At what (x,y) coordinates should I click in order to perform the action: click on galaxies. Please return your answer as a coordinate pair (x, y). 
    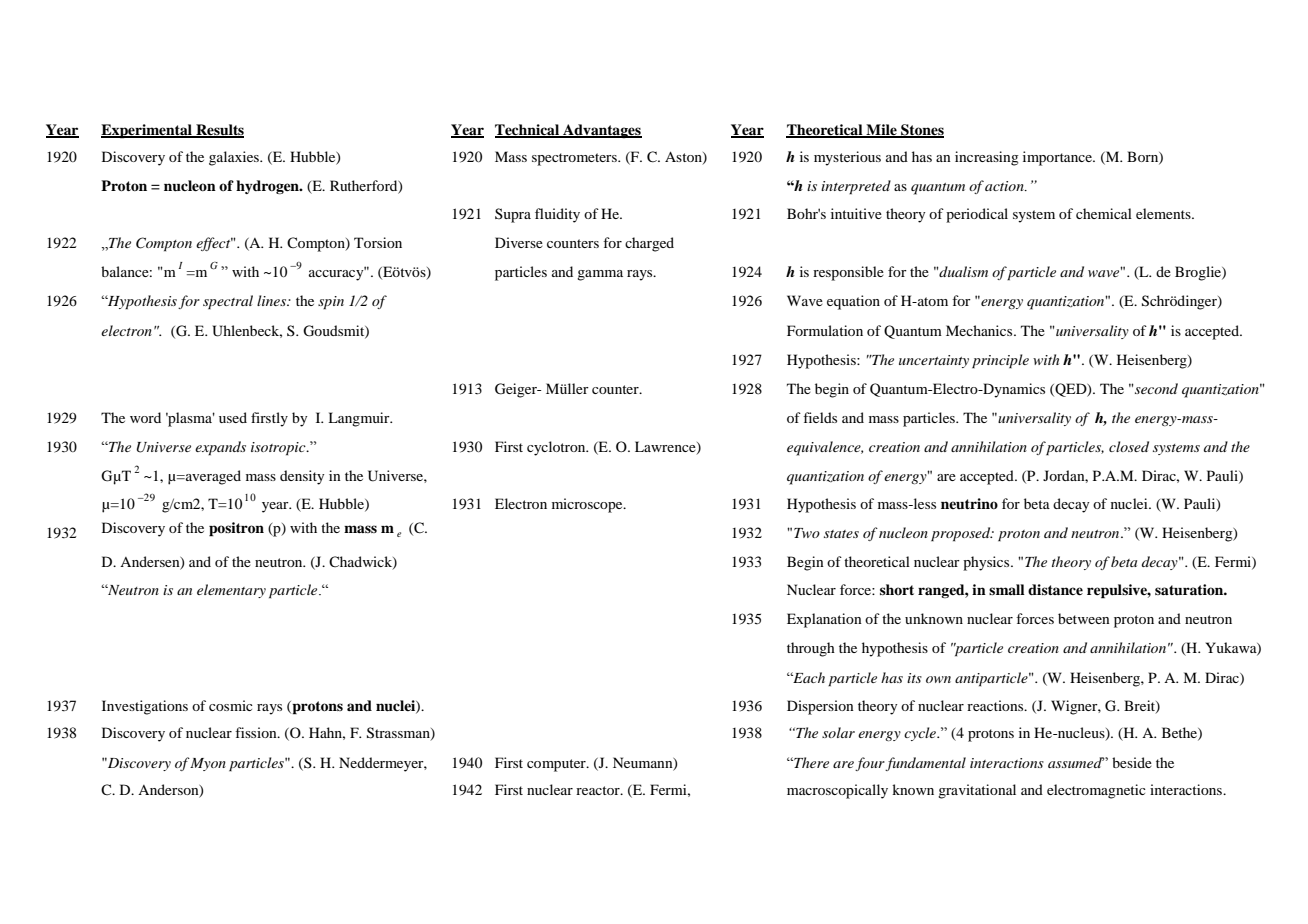
    Looking at the image, I should click on (235, 158).
